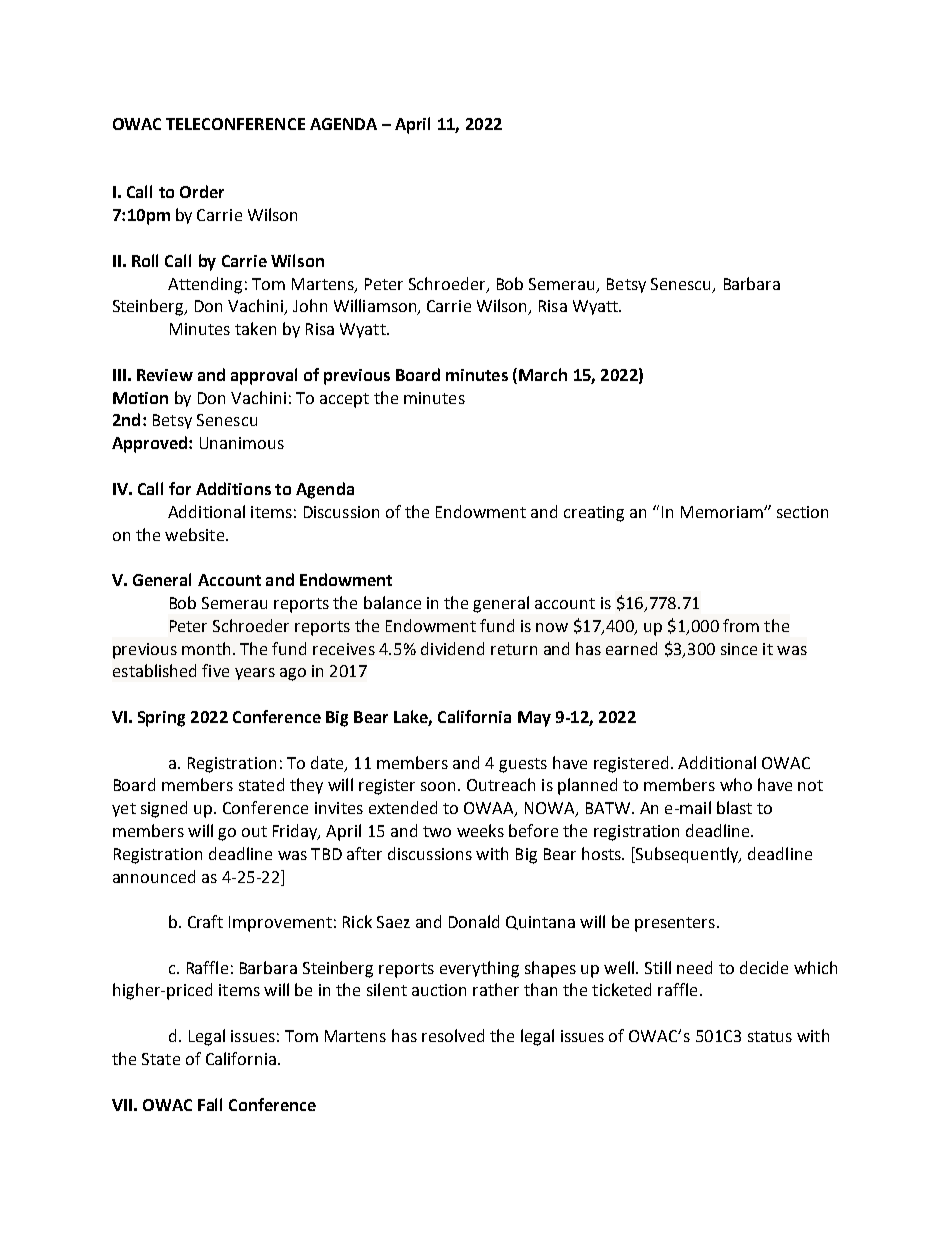  What do you see at coordinates (594, 514) in the screenshot?
I see `creating` at bounding box center [594, 514].
